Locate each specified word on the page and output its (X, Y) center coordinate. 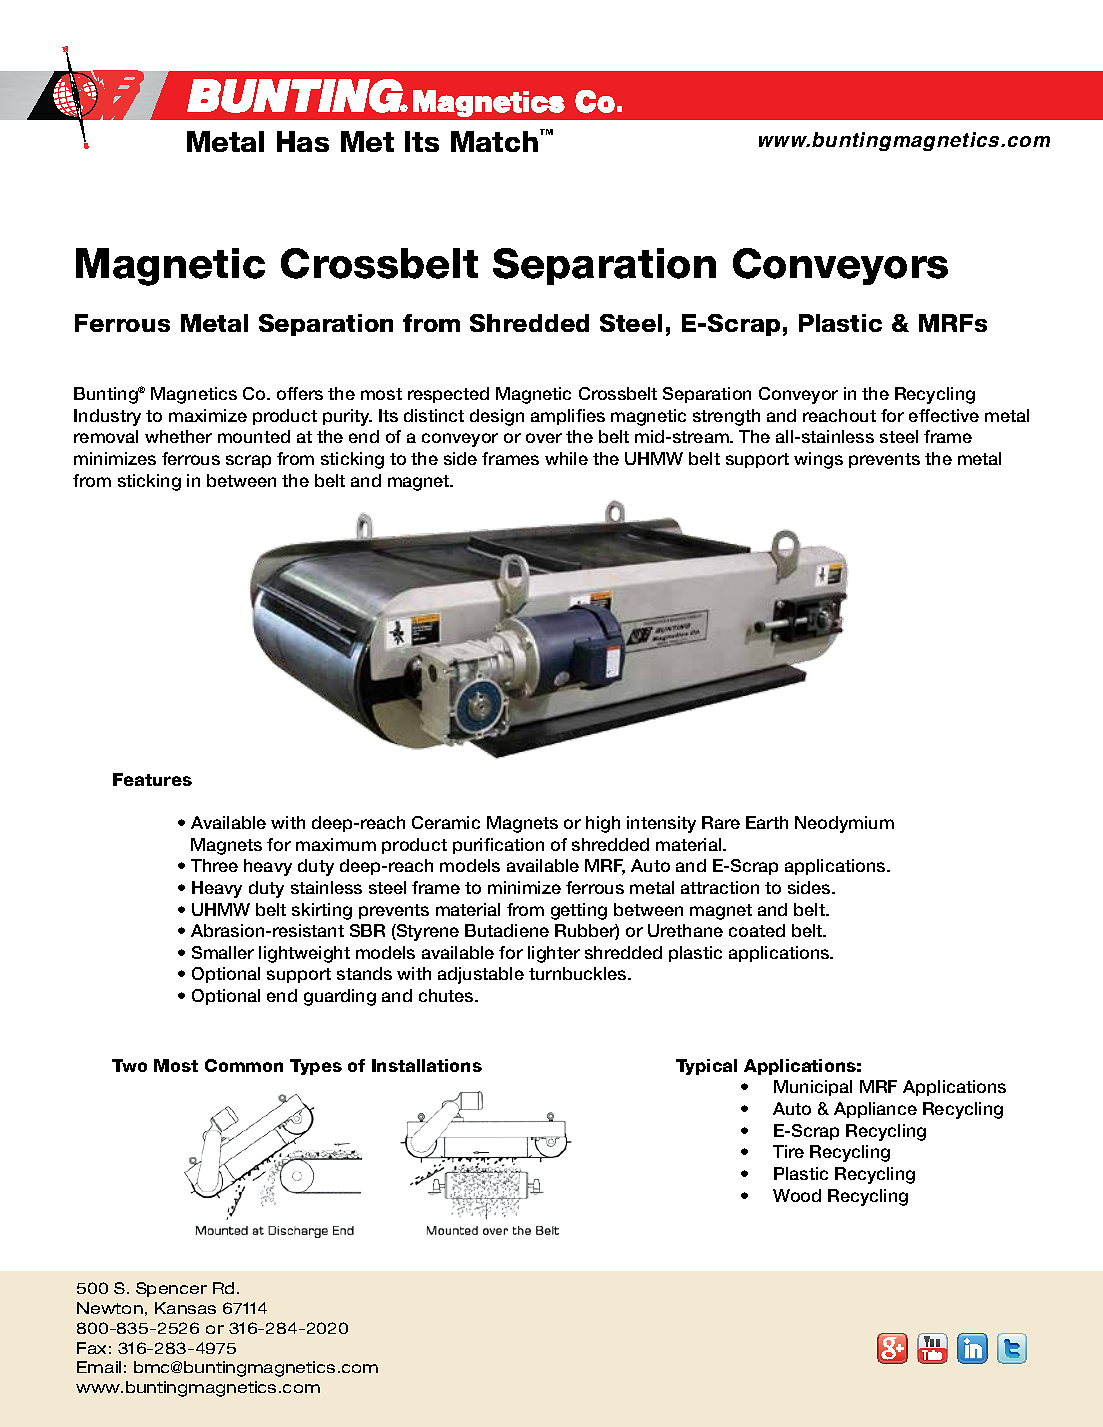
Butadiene (507, 930)
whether (178, 436)
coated (757, 930)
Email (99, 1367)
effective (944, 415)
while (566, 458)
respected (448, 395)
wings (818, 460)
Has (303, 141)
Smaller (223, 952)
